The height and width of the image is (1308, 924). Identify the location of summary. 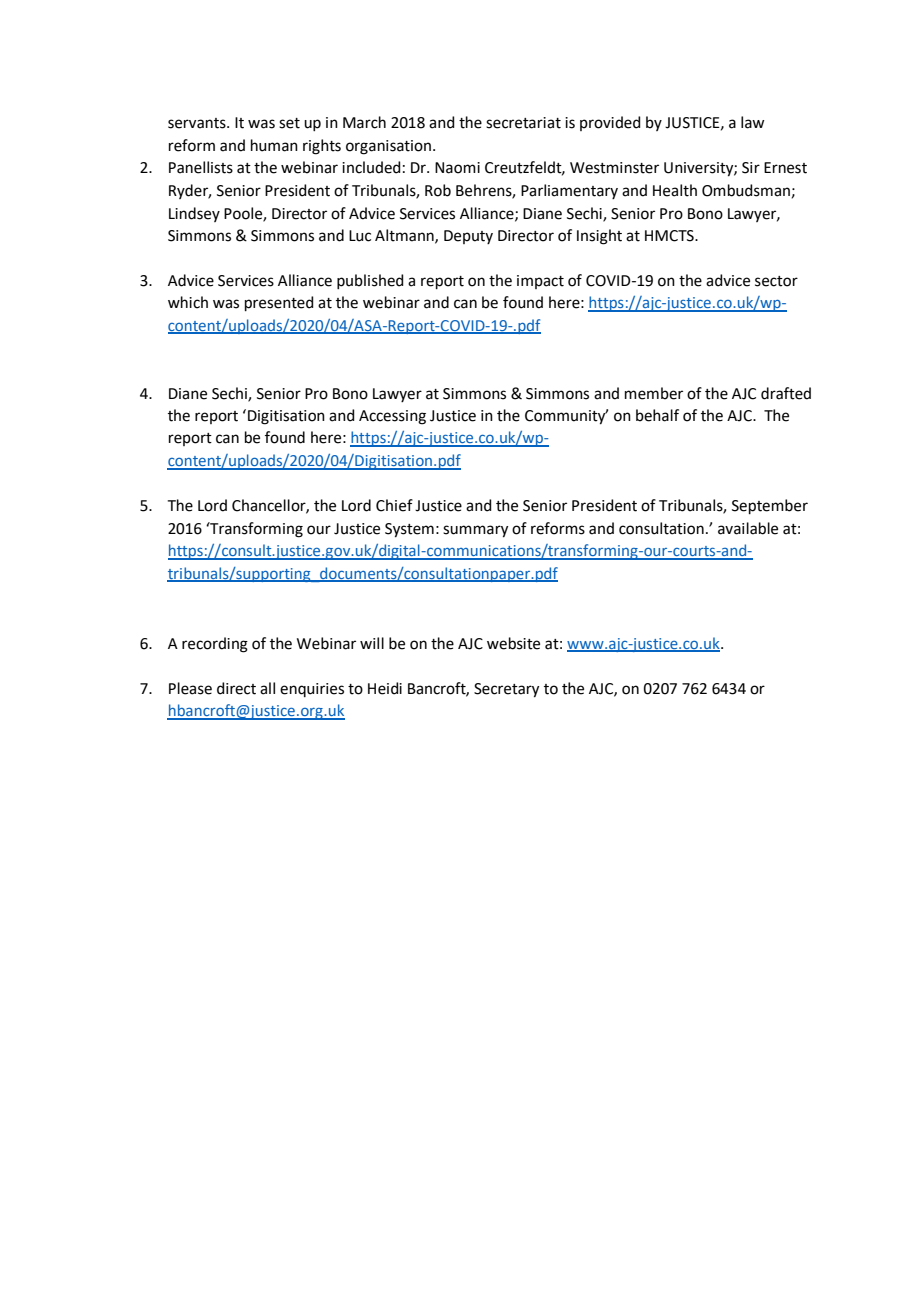
(475, 531).
